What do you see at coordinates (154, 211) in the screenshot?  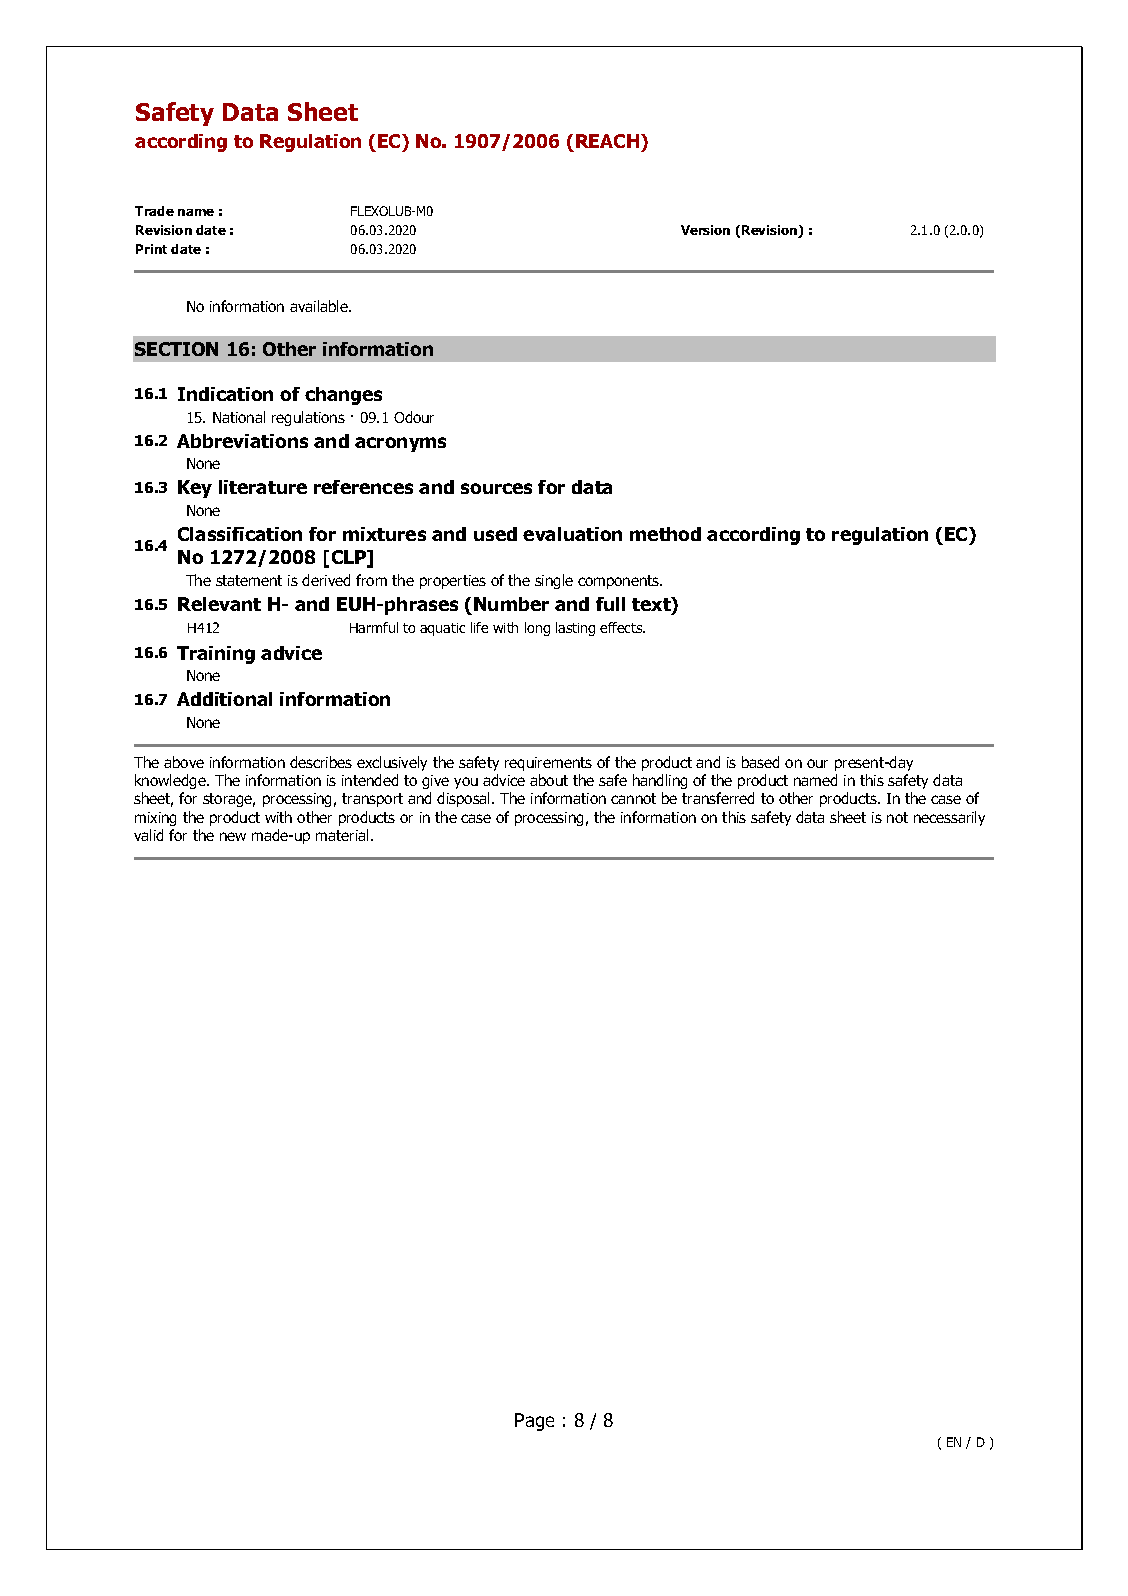 I see `Trade` at bounding box center [154, 211].
